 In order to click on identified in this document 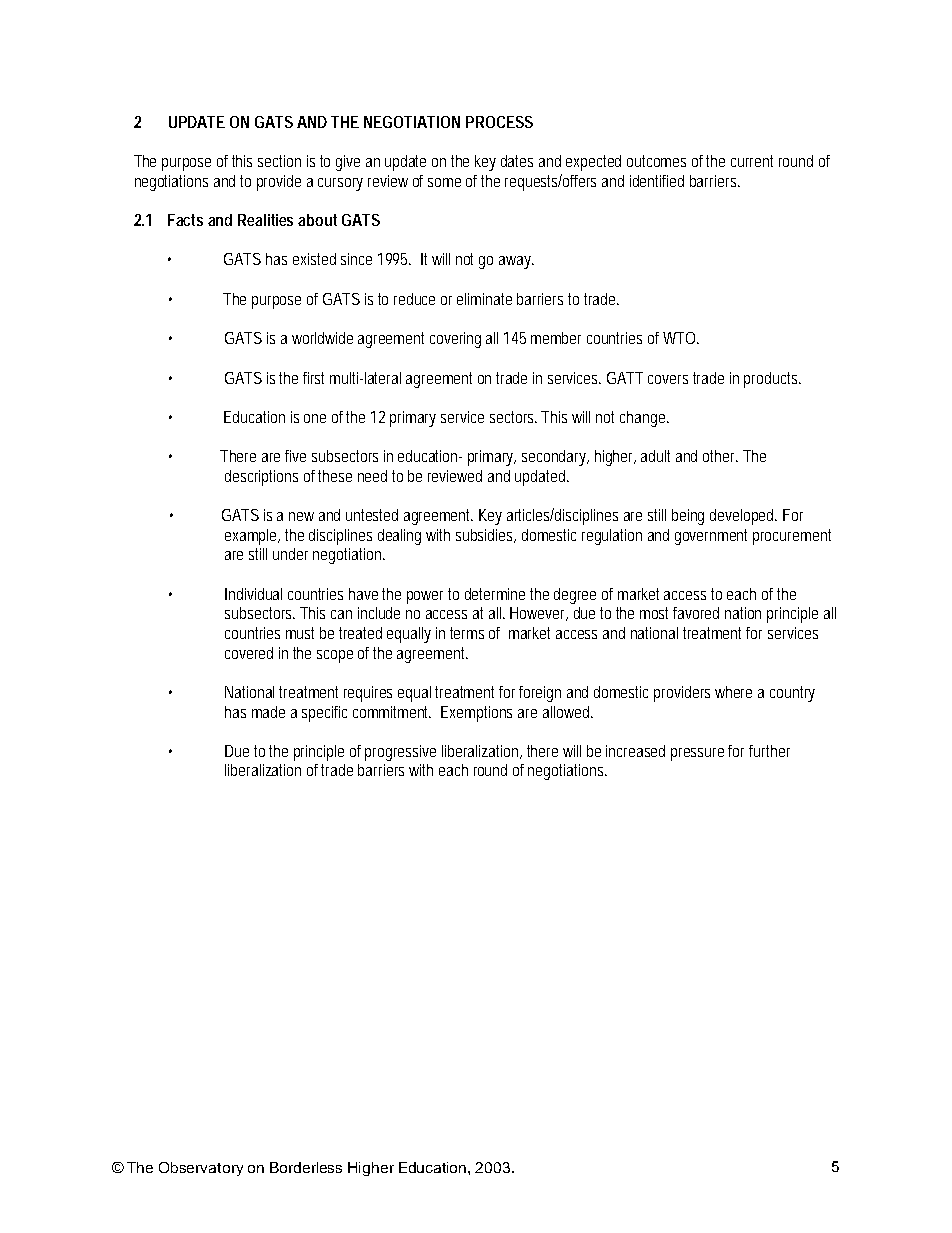, I will do `click(657, 181)`.
